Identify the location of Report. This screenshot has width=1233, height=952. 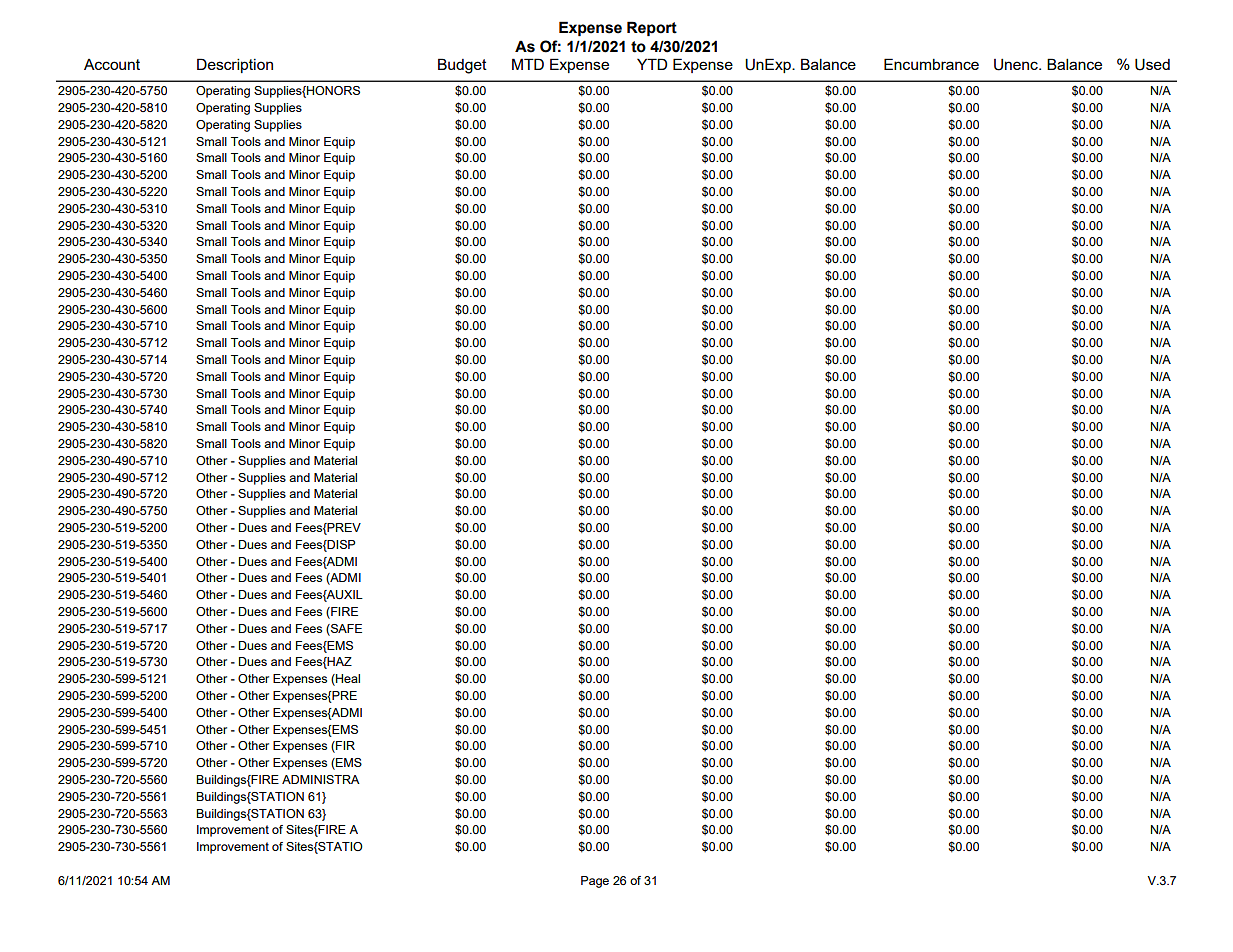
(652, 28).
